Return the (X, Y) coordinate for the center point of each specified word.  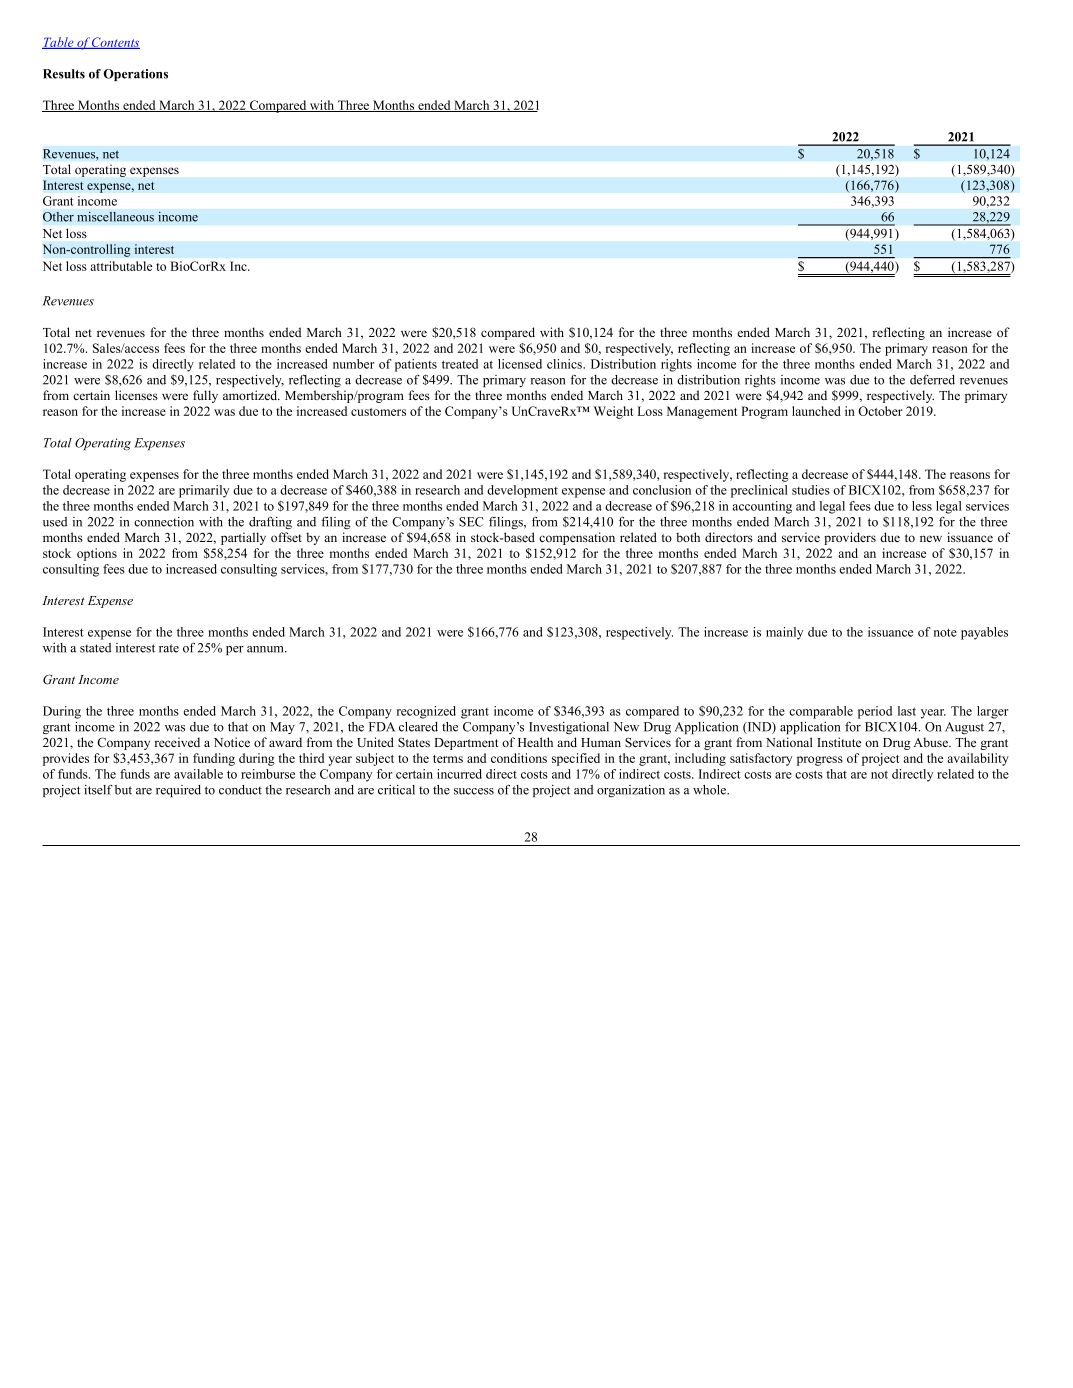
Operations (135, 75)
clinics (566, 364)
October (880, 411)
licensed (520, 364)
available (198, 774)
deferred (932, 379)
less (922, 506)
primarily (204, 491)
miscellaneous (115, 217)
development (522, 491)
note (945, 632)
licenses (136, 395)
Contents (115, 43)
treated (460, 364)
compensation (577, 538)
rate (169, 648)
